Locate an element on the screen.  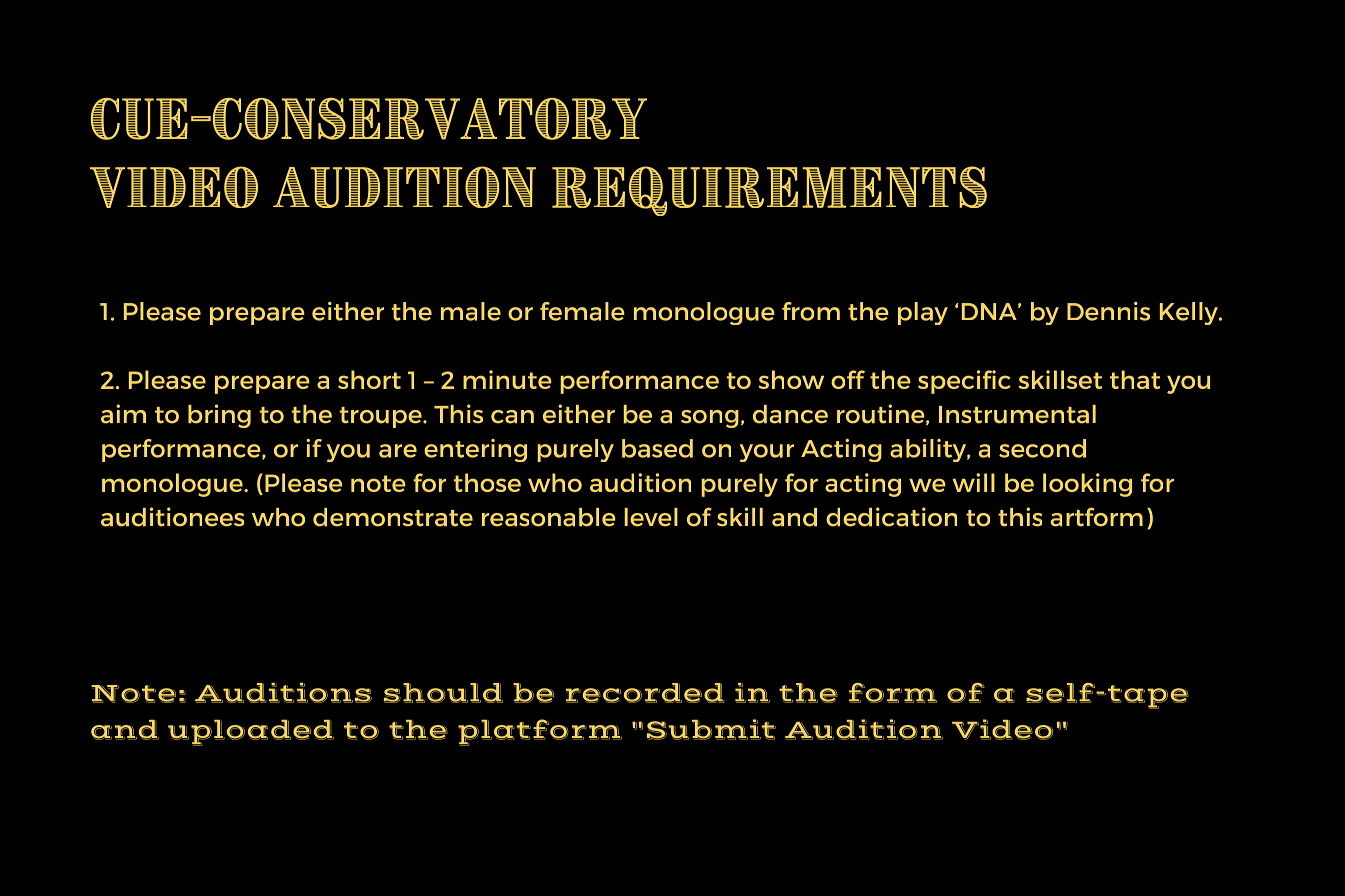
show is located at coordinates (791, 379).
